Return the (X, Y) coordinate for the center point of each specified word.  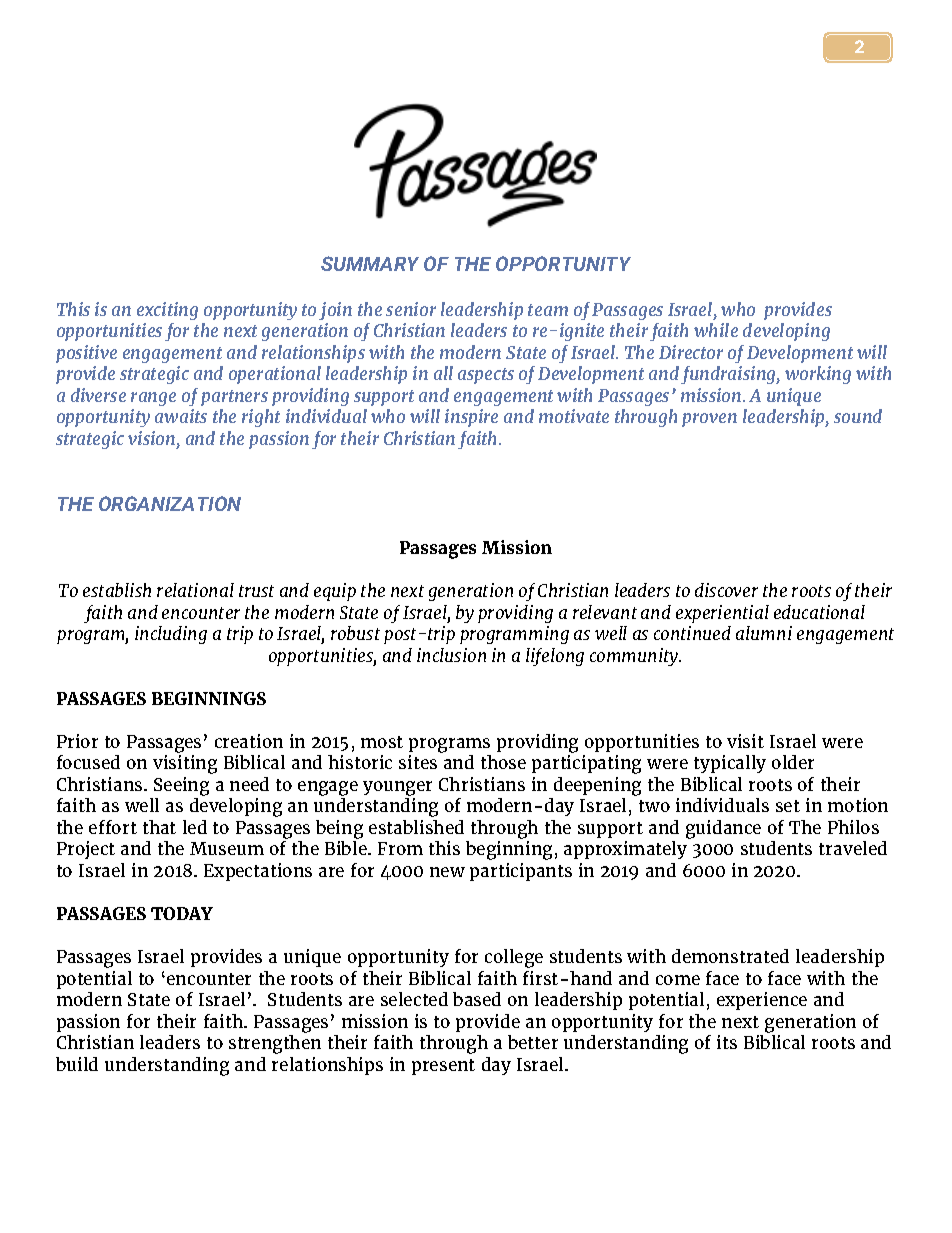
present (443, 1067)
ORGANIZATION (170, 503)
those (503, 762)
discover (726, 590)
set (788, 806)
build (77, 1064)
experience (762, 1001)
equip (335, 592)
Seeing (181, 786)
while (716, 330)
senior (411, 309)
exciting (167, 311)
